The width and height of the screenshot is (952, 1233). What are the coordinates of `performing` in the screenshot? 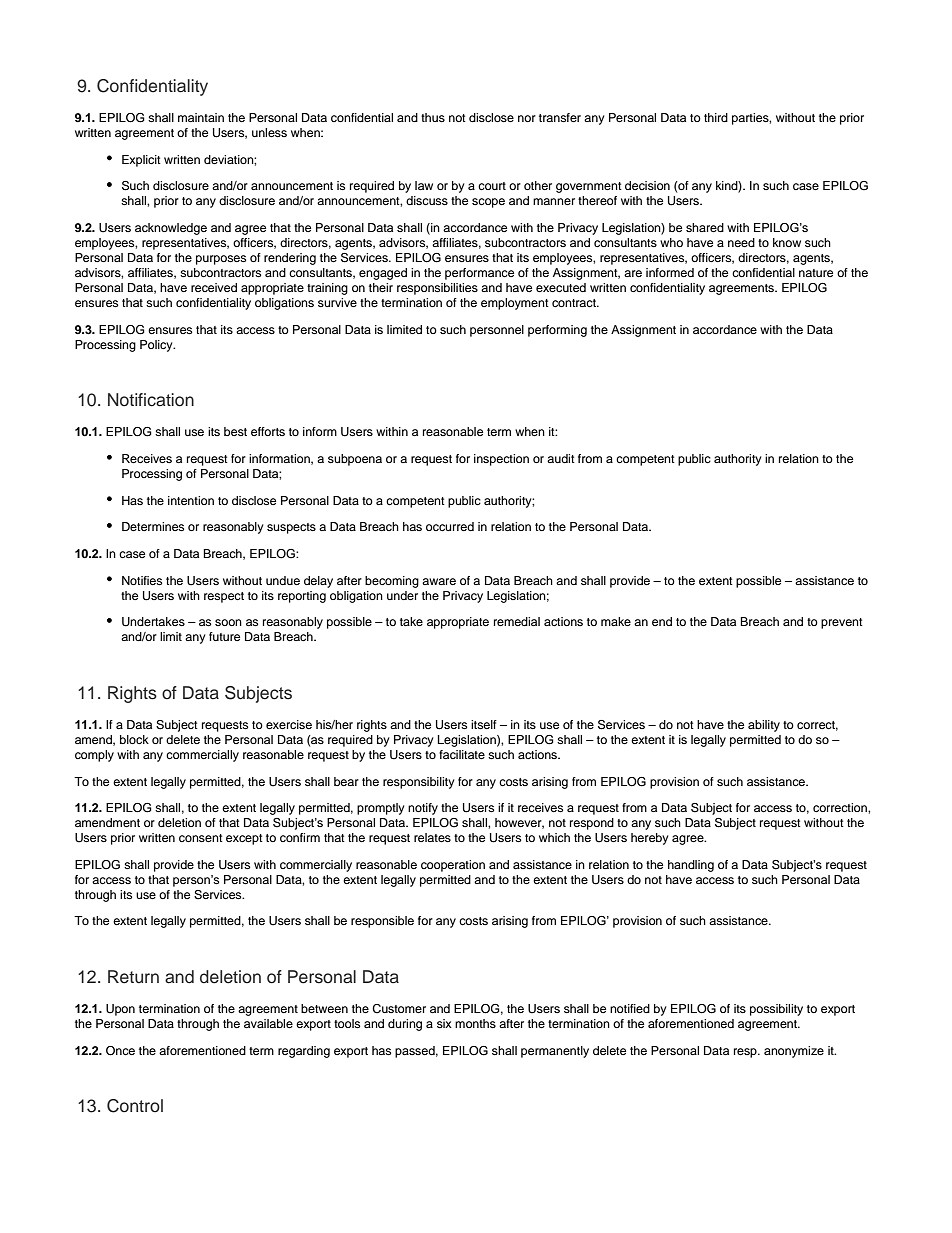 It's located at (557, 331).
